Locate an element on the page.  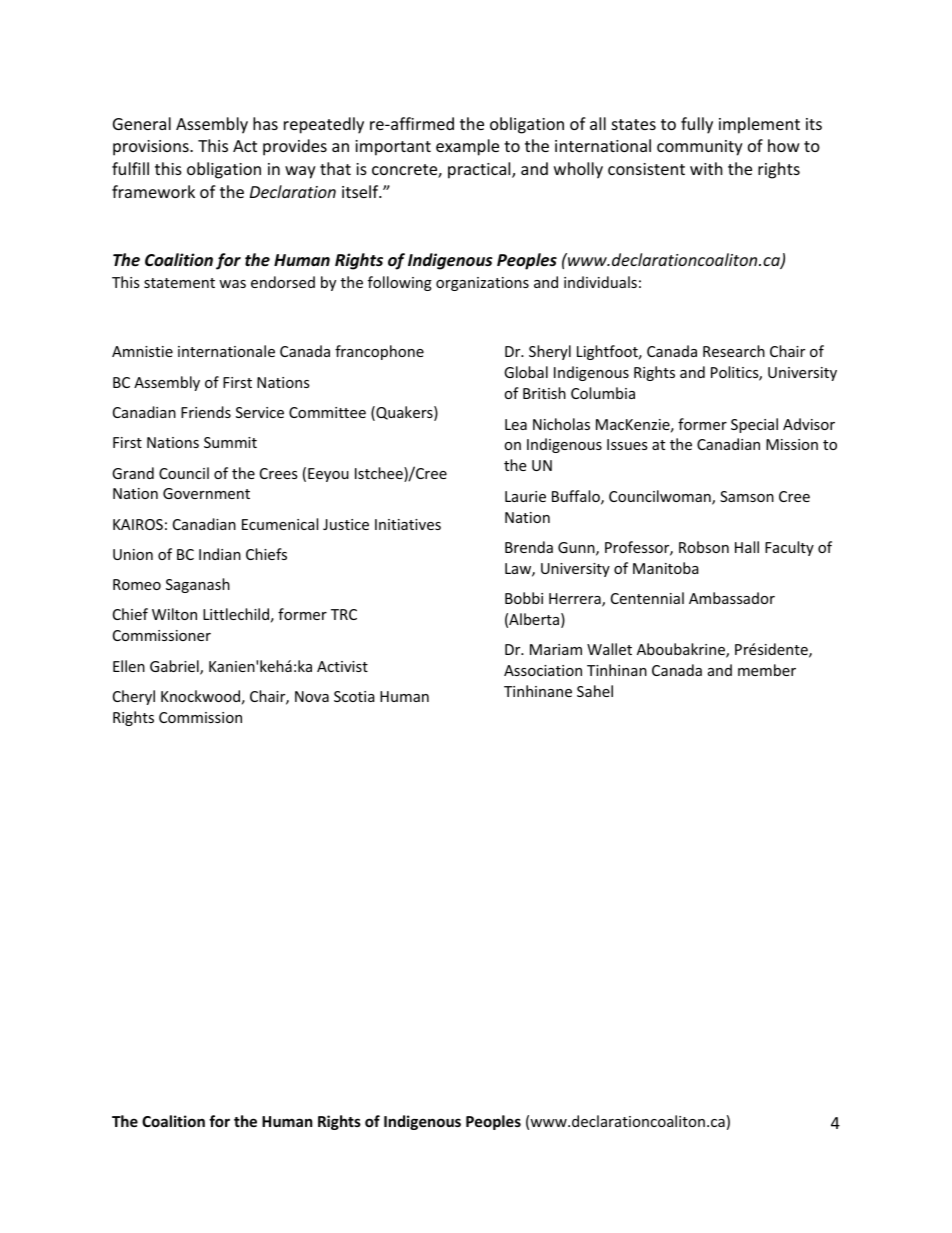
was is located at coordinates (232, 284).
